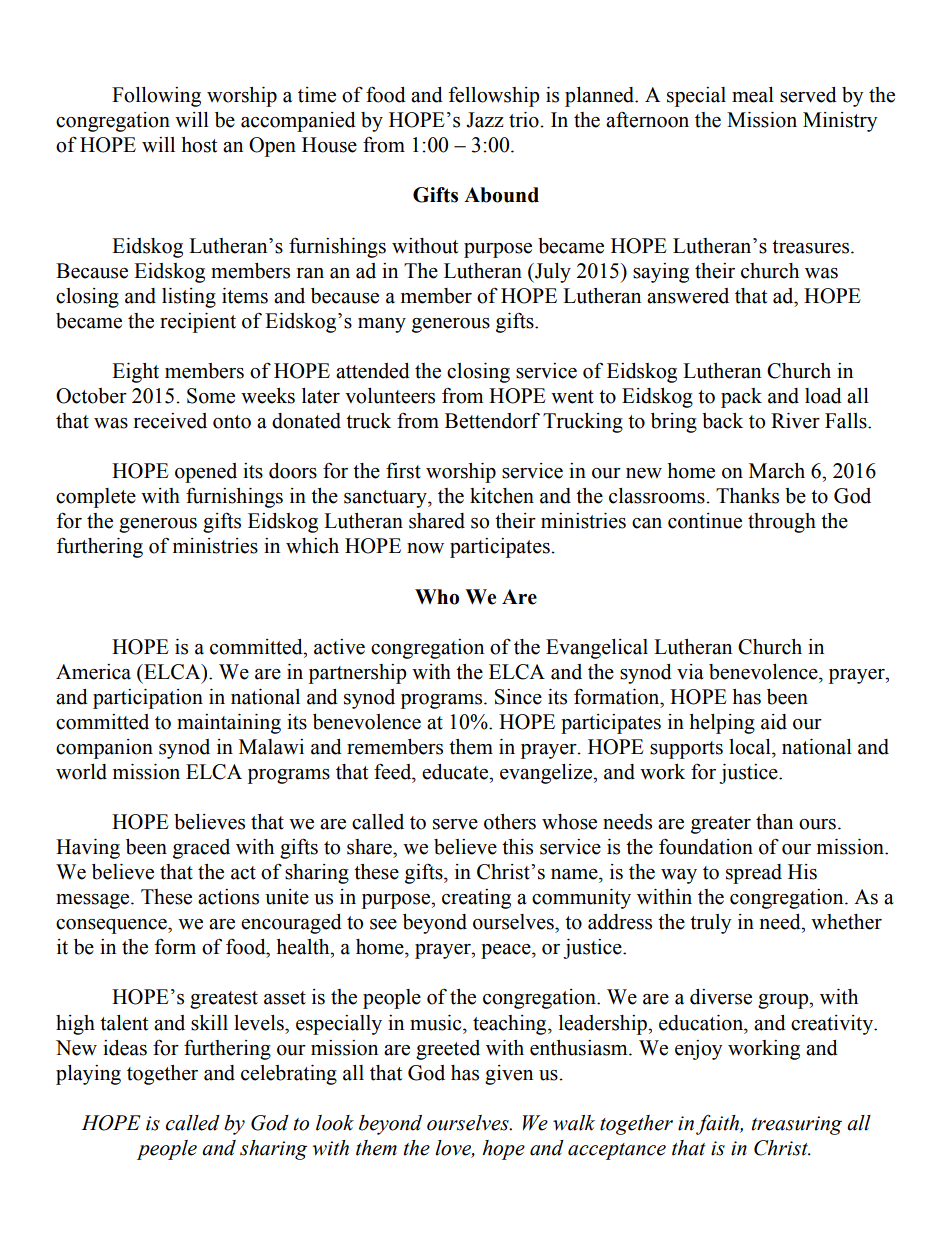  I want to click on educate, so click(456, 772).
